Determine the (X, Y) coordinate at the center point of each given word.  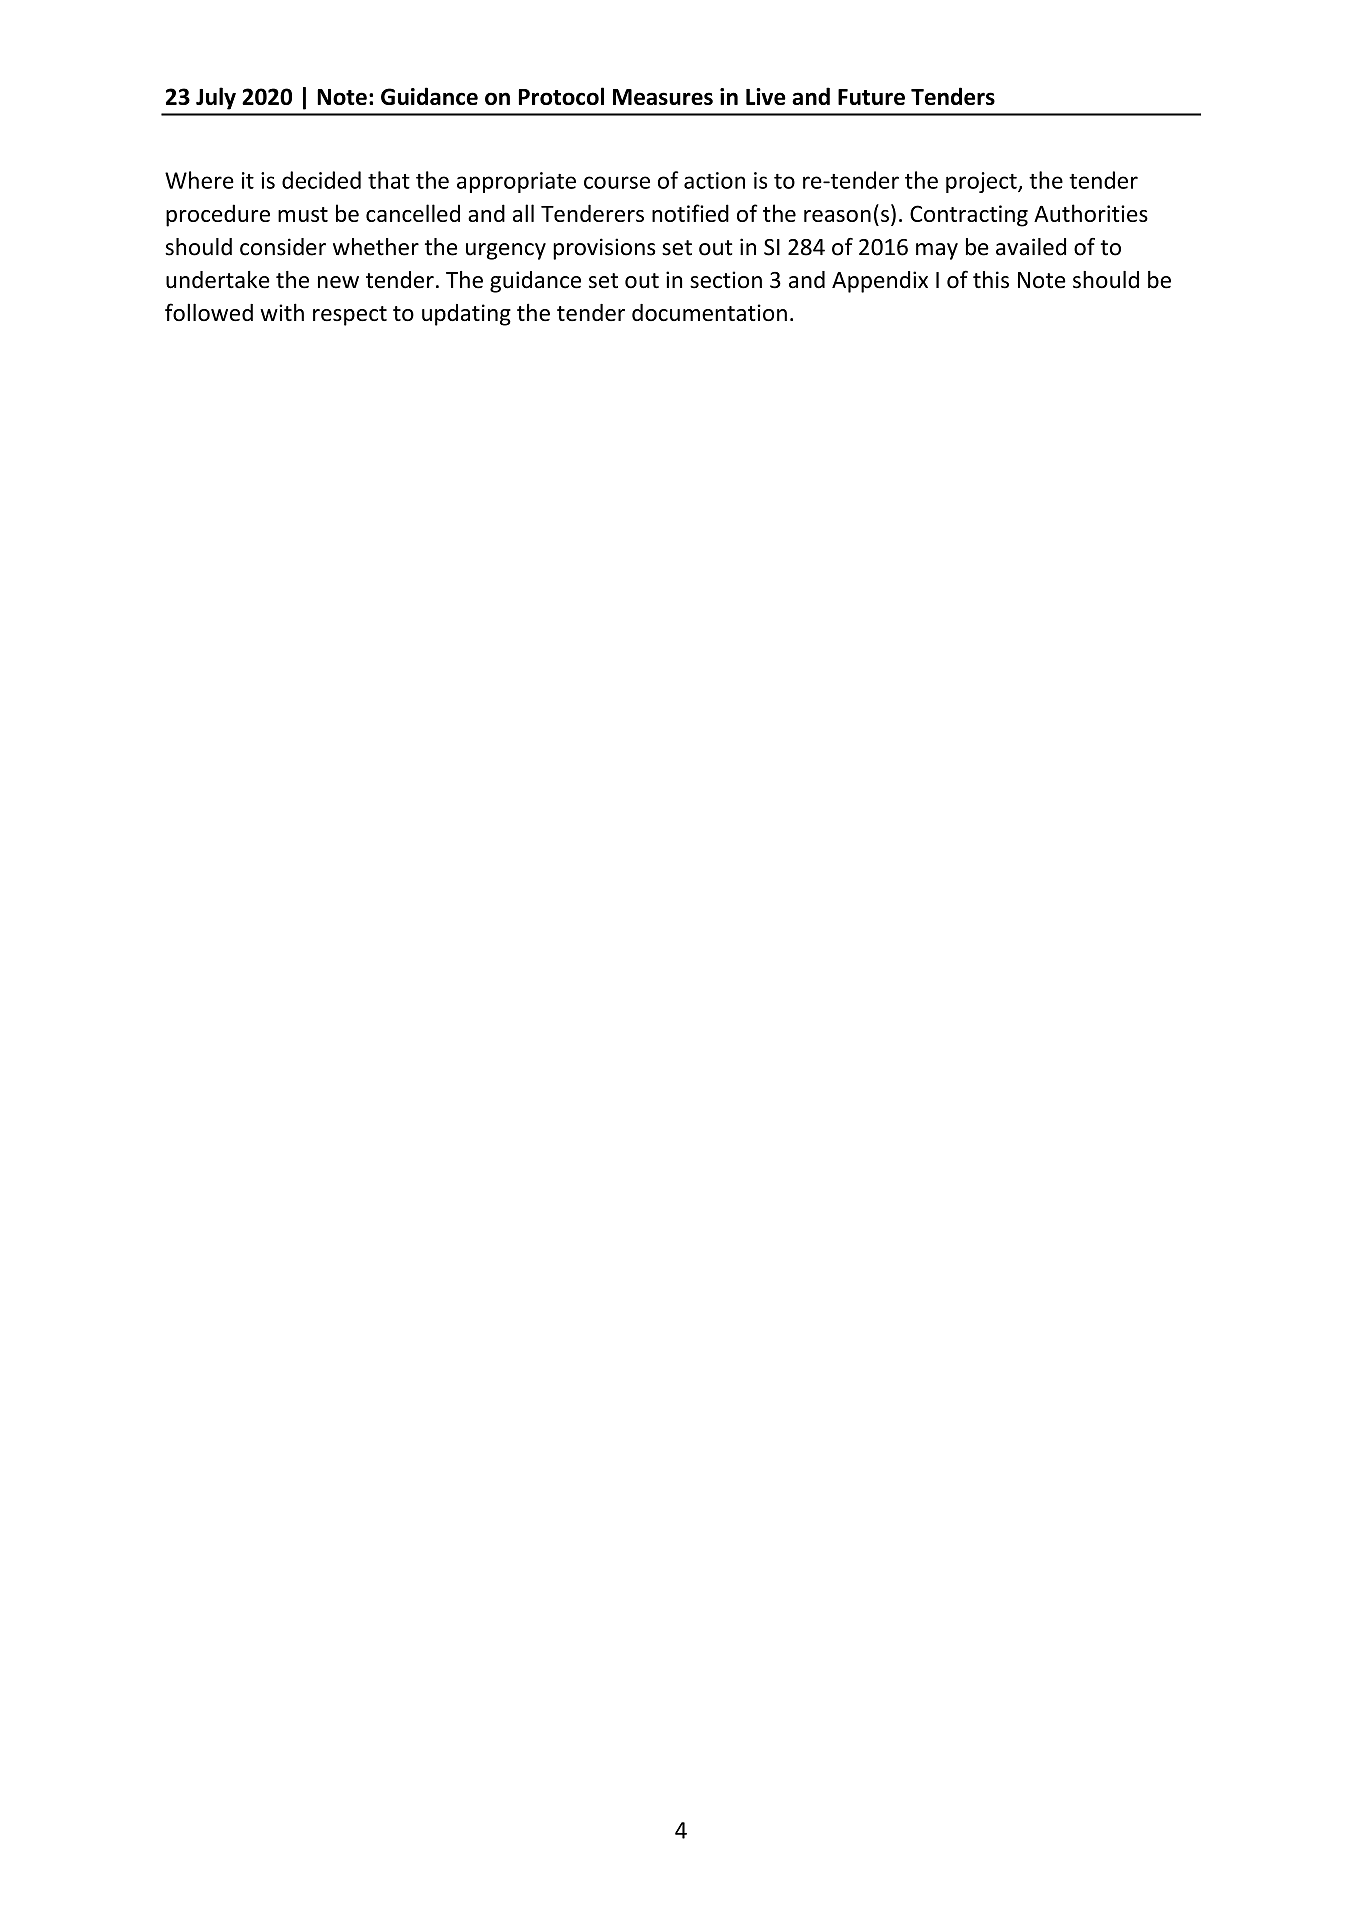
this (991, 280)
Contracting (969, 216)
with (282, 312)
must (303, 214)
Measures (663, 97)
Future (871, 97)
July (216, 98)
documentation (709, 312)
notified (690, 213)
